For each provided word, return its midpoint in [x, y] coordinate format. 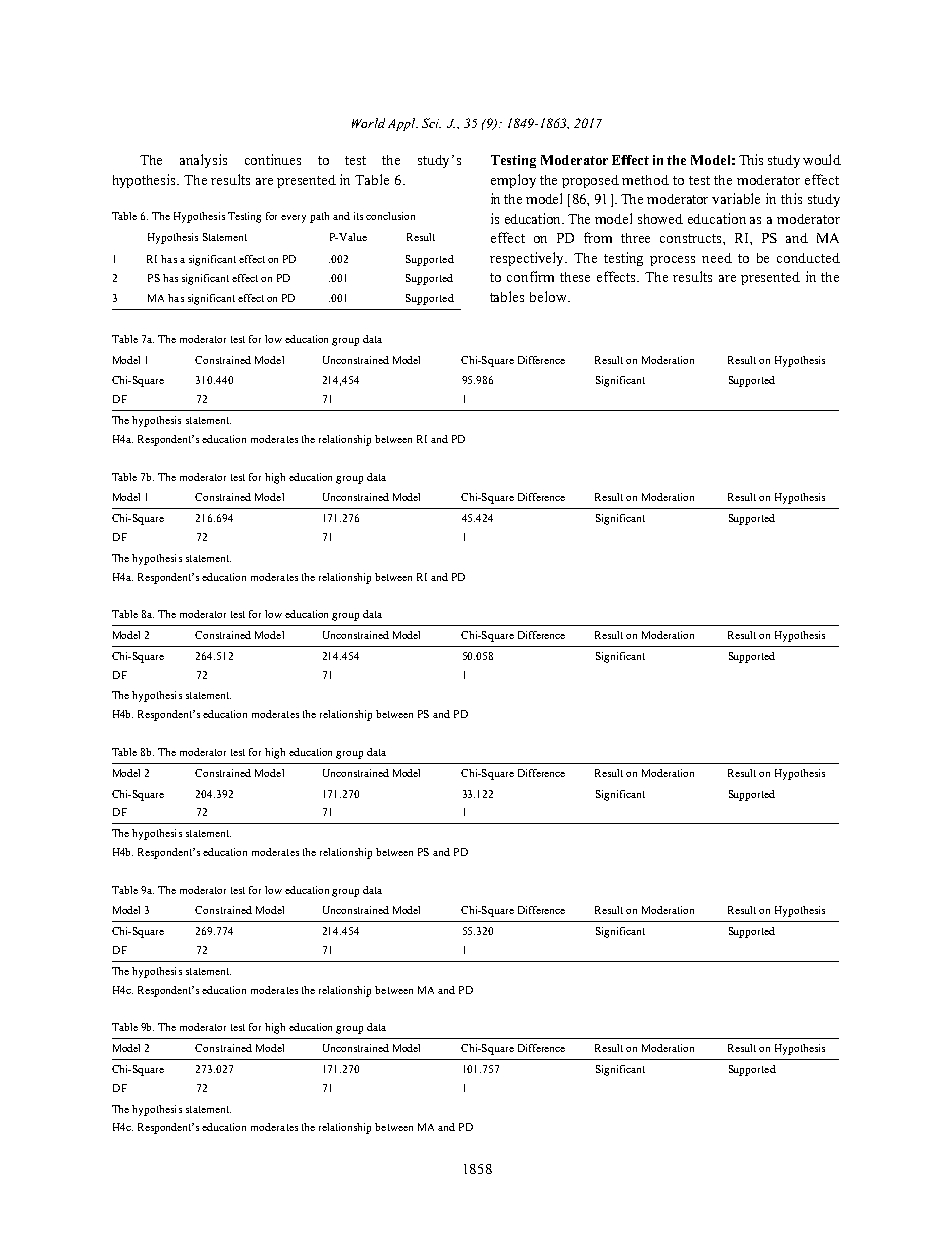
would [822, 159]
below [549, 296]
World [368, 123]
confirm [530, 276]
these [575, 277]
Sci [431, 123]
